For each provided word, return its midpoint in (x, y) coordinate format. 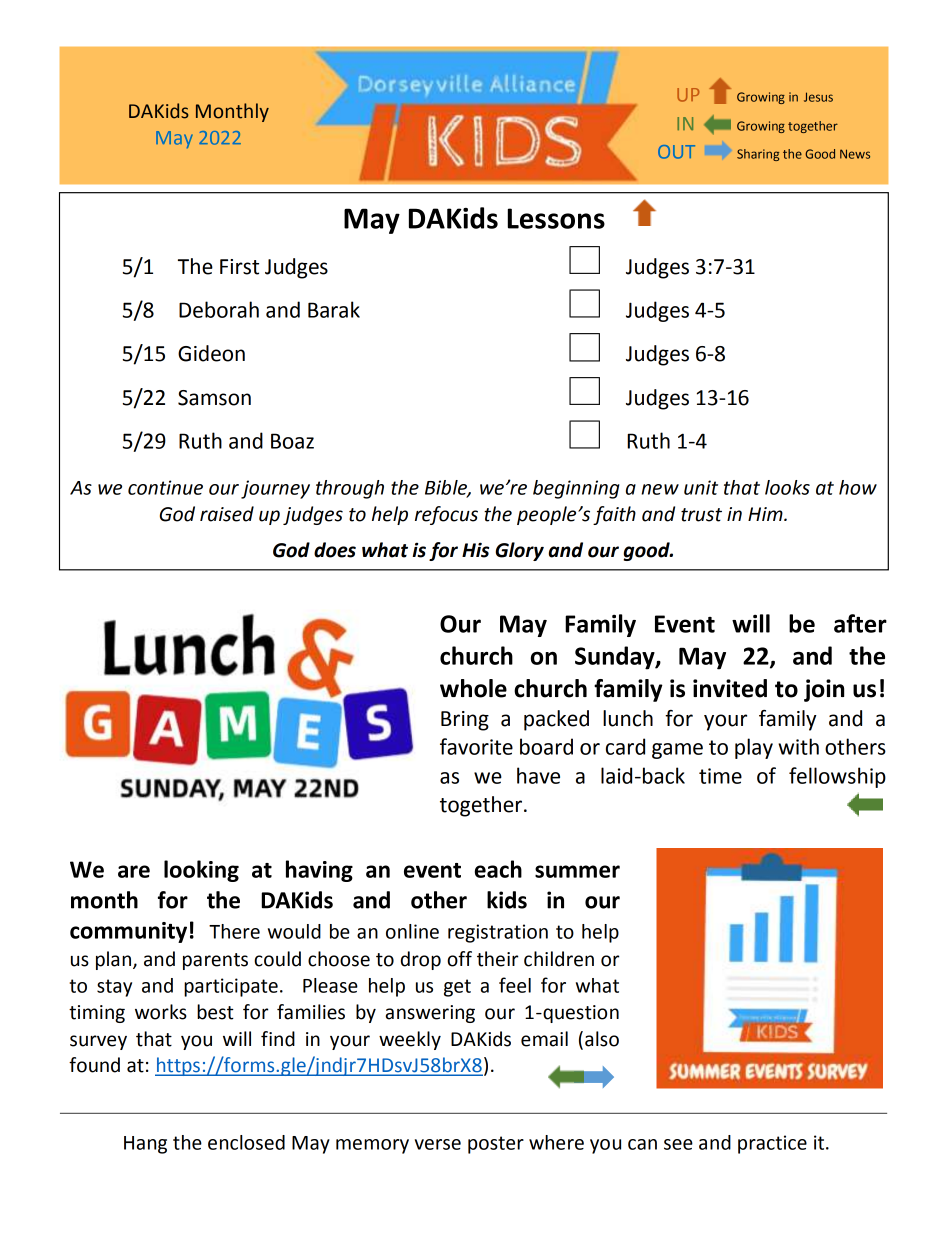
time (720, 776)
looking (201, 871)
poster (496, 1145)
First (239, 267)
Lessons (556, 218)
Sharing (758, 155)
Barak (334, 309)
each (498, 869)
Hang (145, 1145)
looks (787, 487)
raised (227, 514)
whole (473, 688)
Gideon (211, 353)
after (860, 623)
